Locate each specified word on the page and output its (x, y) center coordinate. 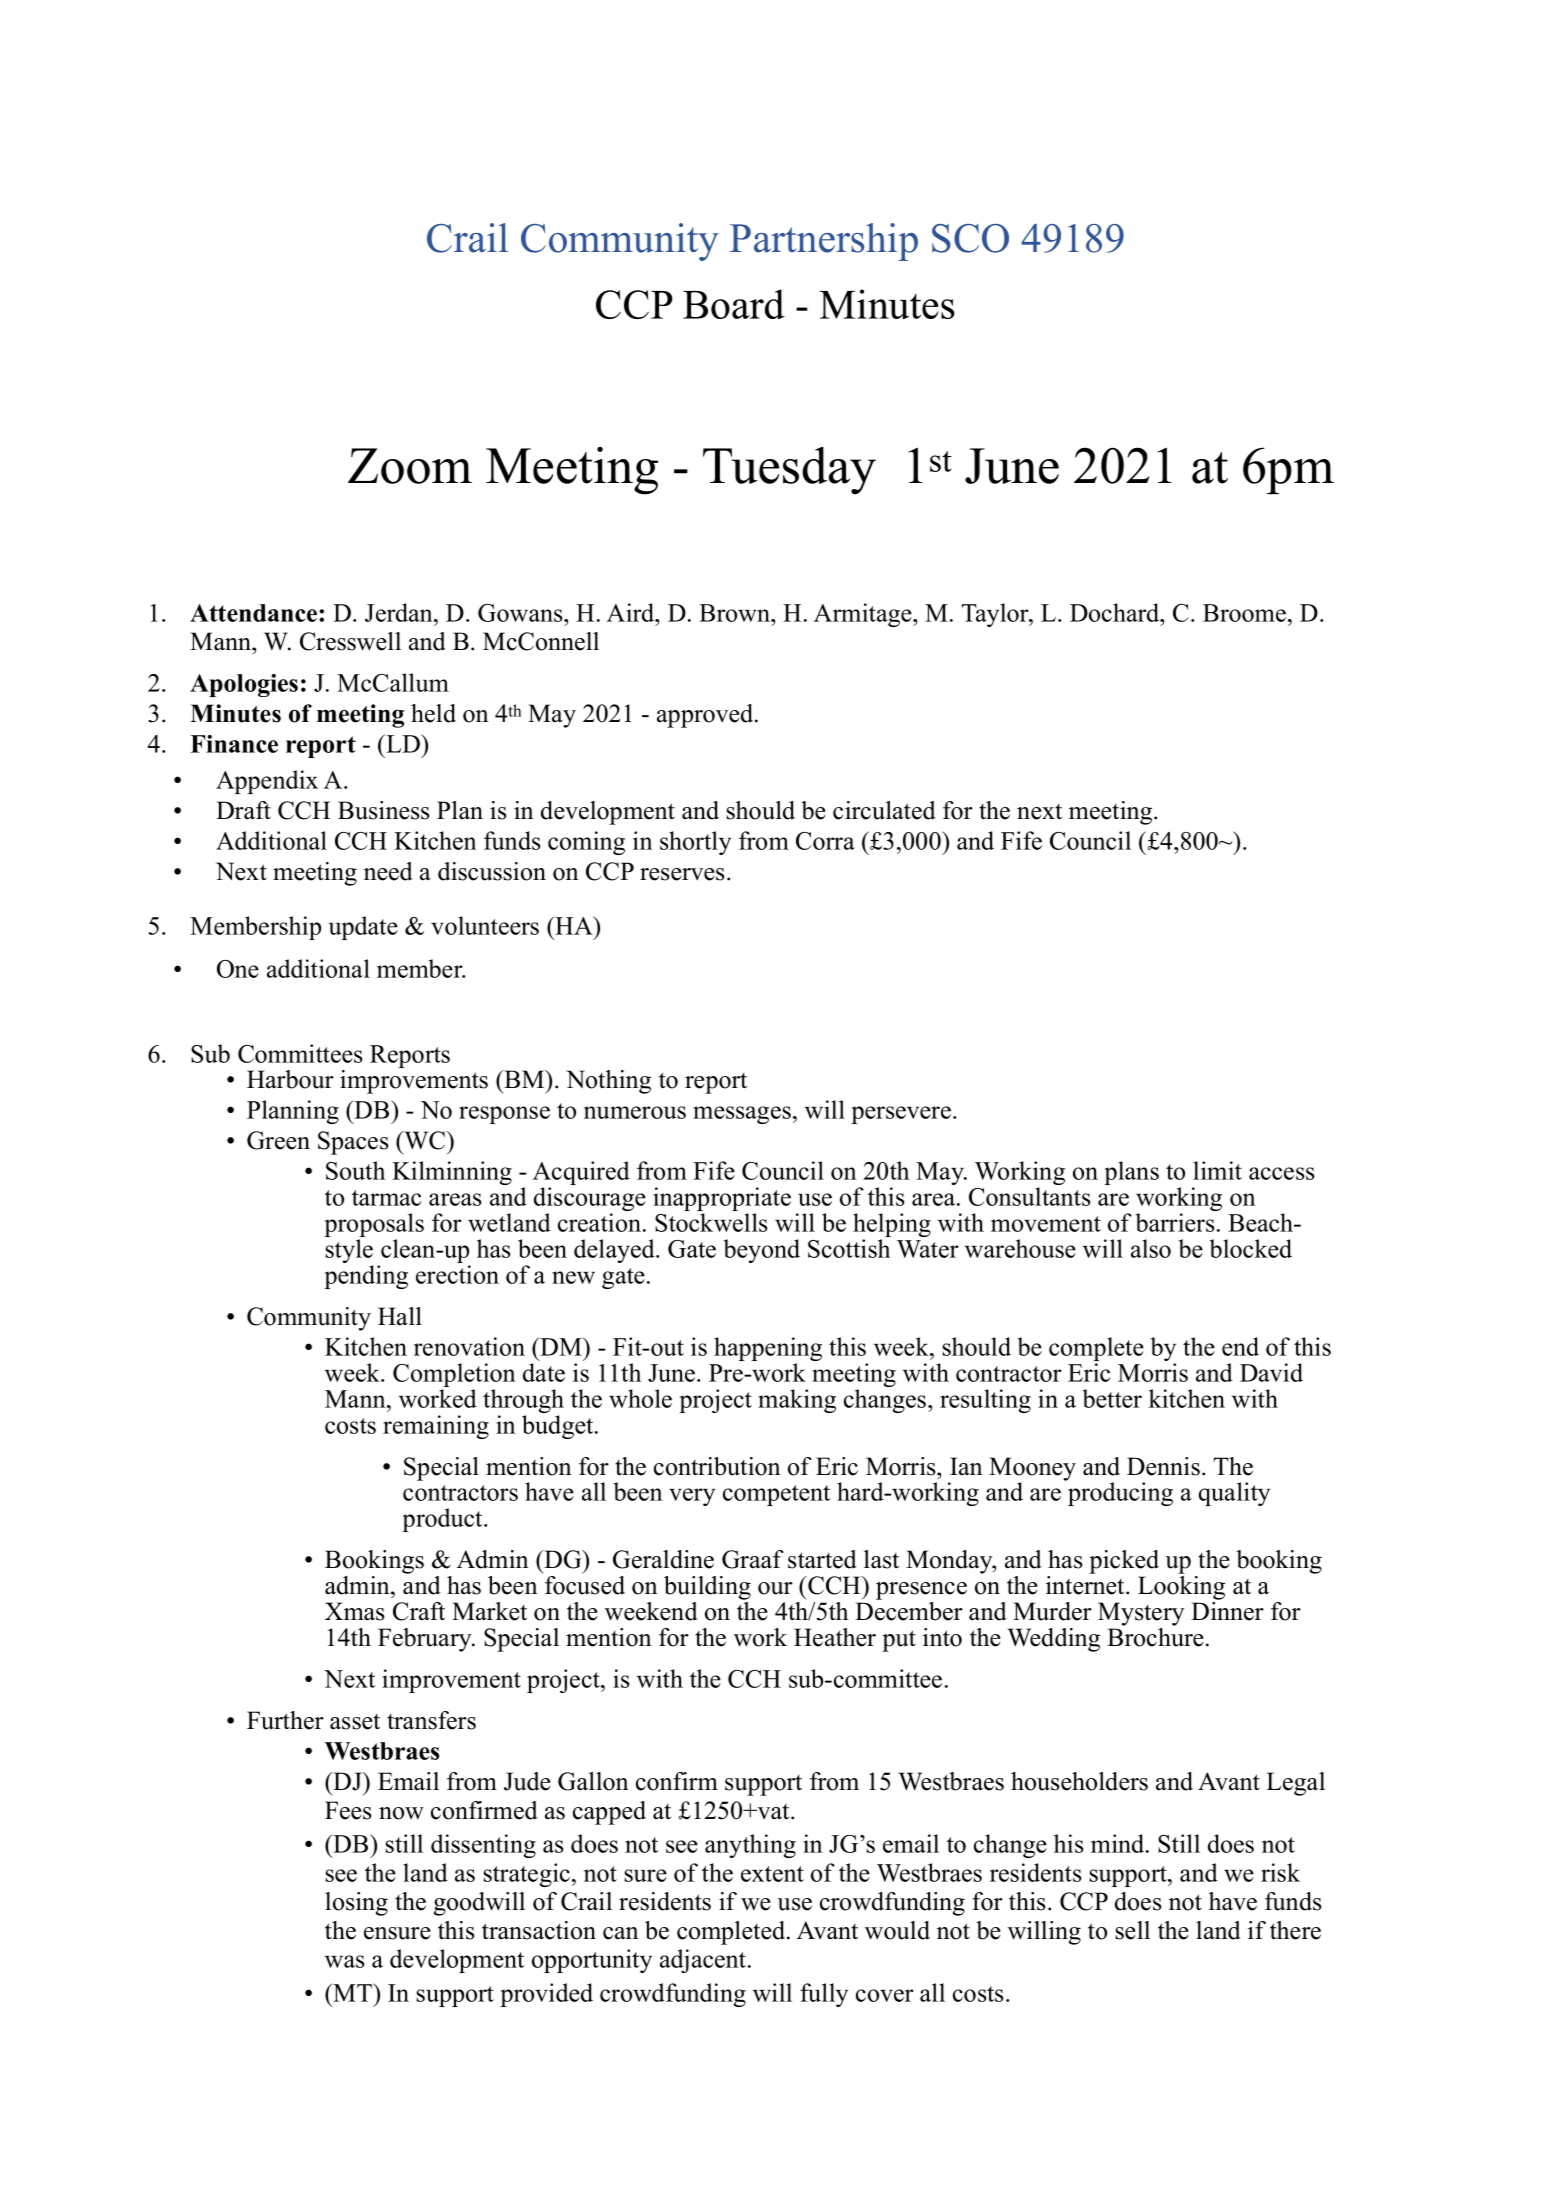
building (707, 1588)
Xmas (354, 1611)
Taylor (996, 615)
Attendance (255, 613)
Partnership (824, 242)
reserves (682, 874)
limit (1217, 1170)
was (345, 1961)
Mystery (1141, 1614)
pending (366, 1277)
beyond (762, 1251)
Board (734, 304)
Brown (736, 613)
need (388, 871)
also (1151, 1248)
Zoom (410, 466)
